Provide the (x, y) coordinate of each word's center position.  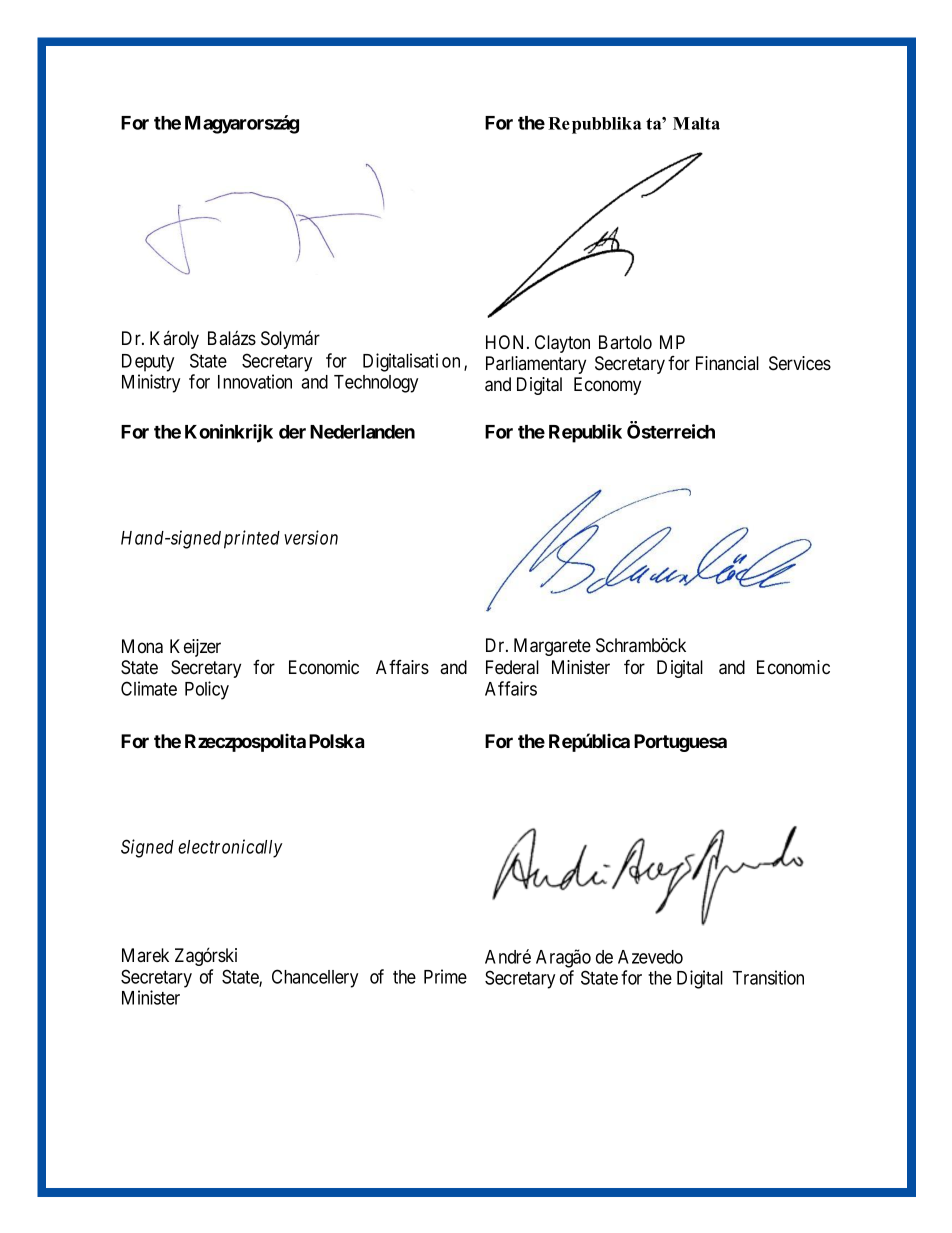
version (311, 537)
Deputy (148, 363)
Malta (696, 123)
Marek (145, 955)
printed (252, 539)
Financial (727, 363)
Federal (512, 667)
